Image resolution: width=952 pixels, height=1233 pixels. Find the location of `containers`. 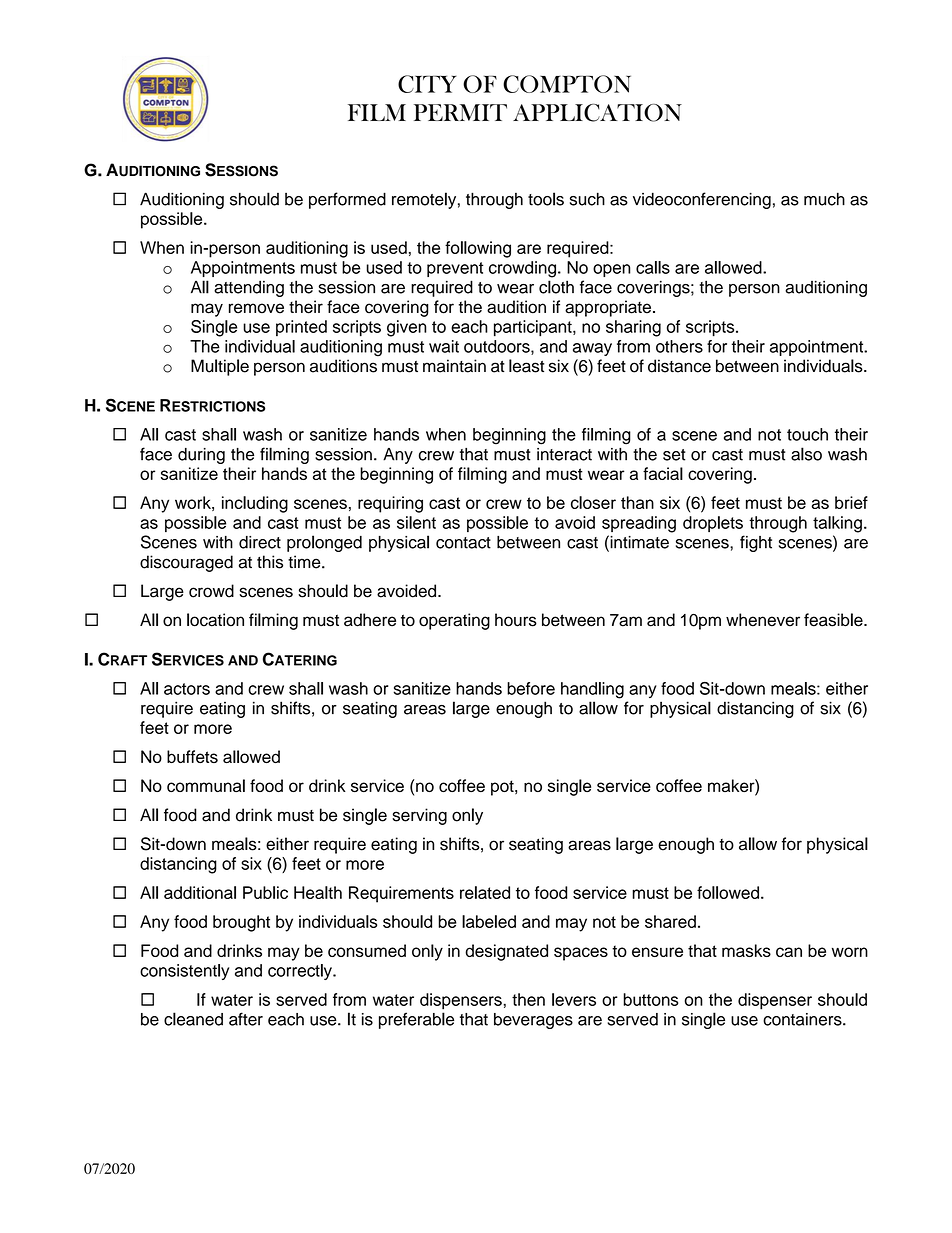

containers is located at coordinates (803, 1019).
